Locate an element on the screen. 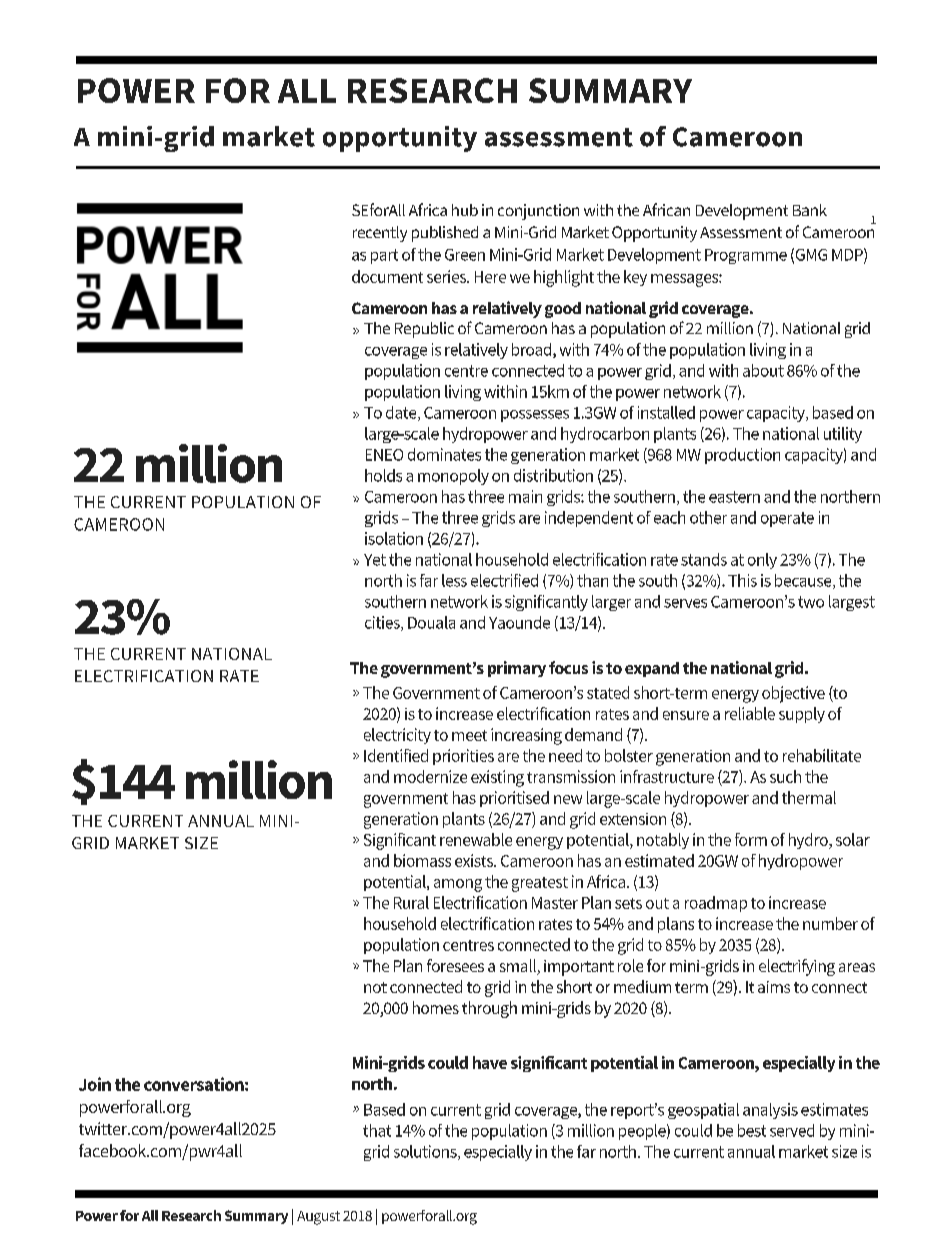 The image size is (952, 1233). eastern is located at coordinates (734, 497).
